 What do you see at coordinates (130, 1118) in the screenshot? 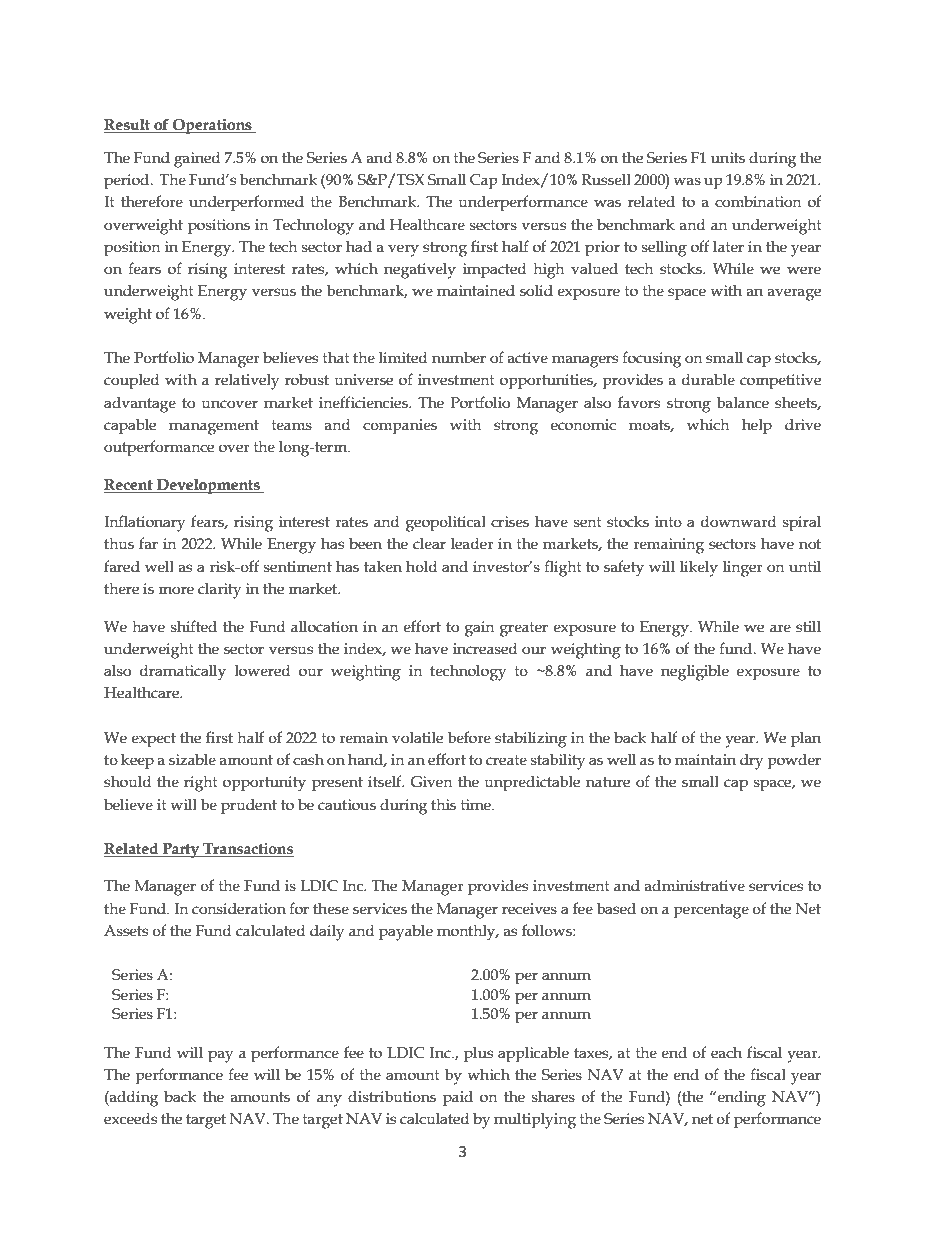
I see `exceeds` at bounding box center [130, 1118].
